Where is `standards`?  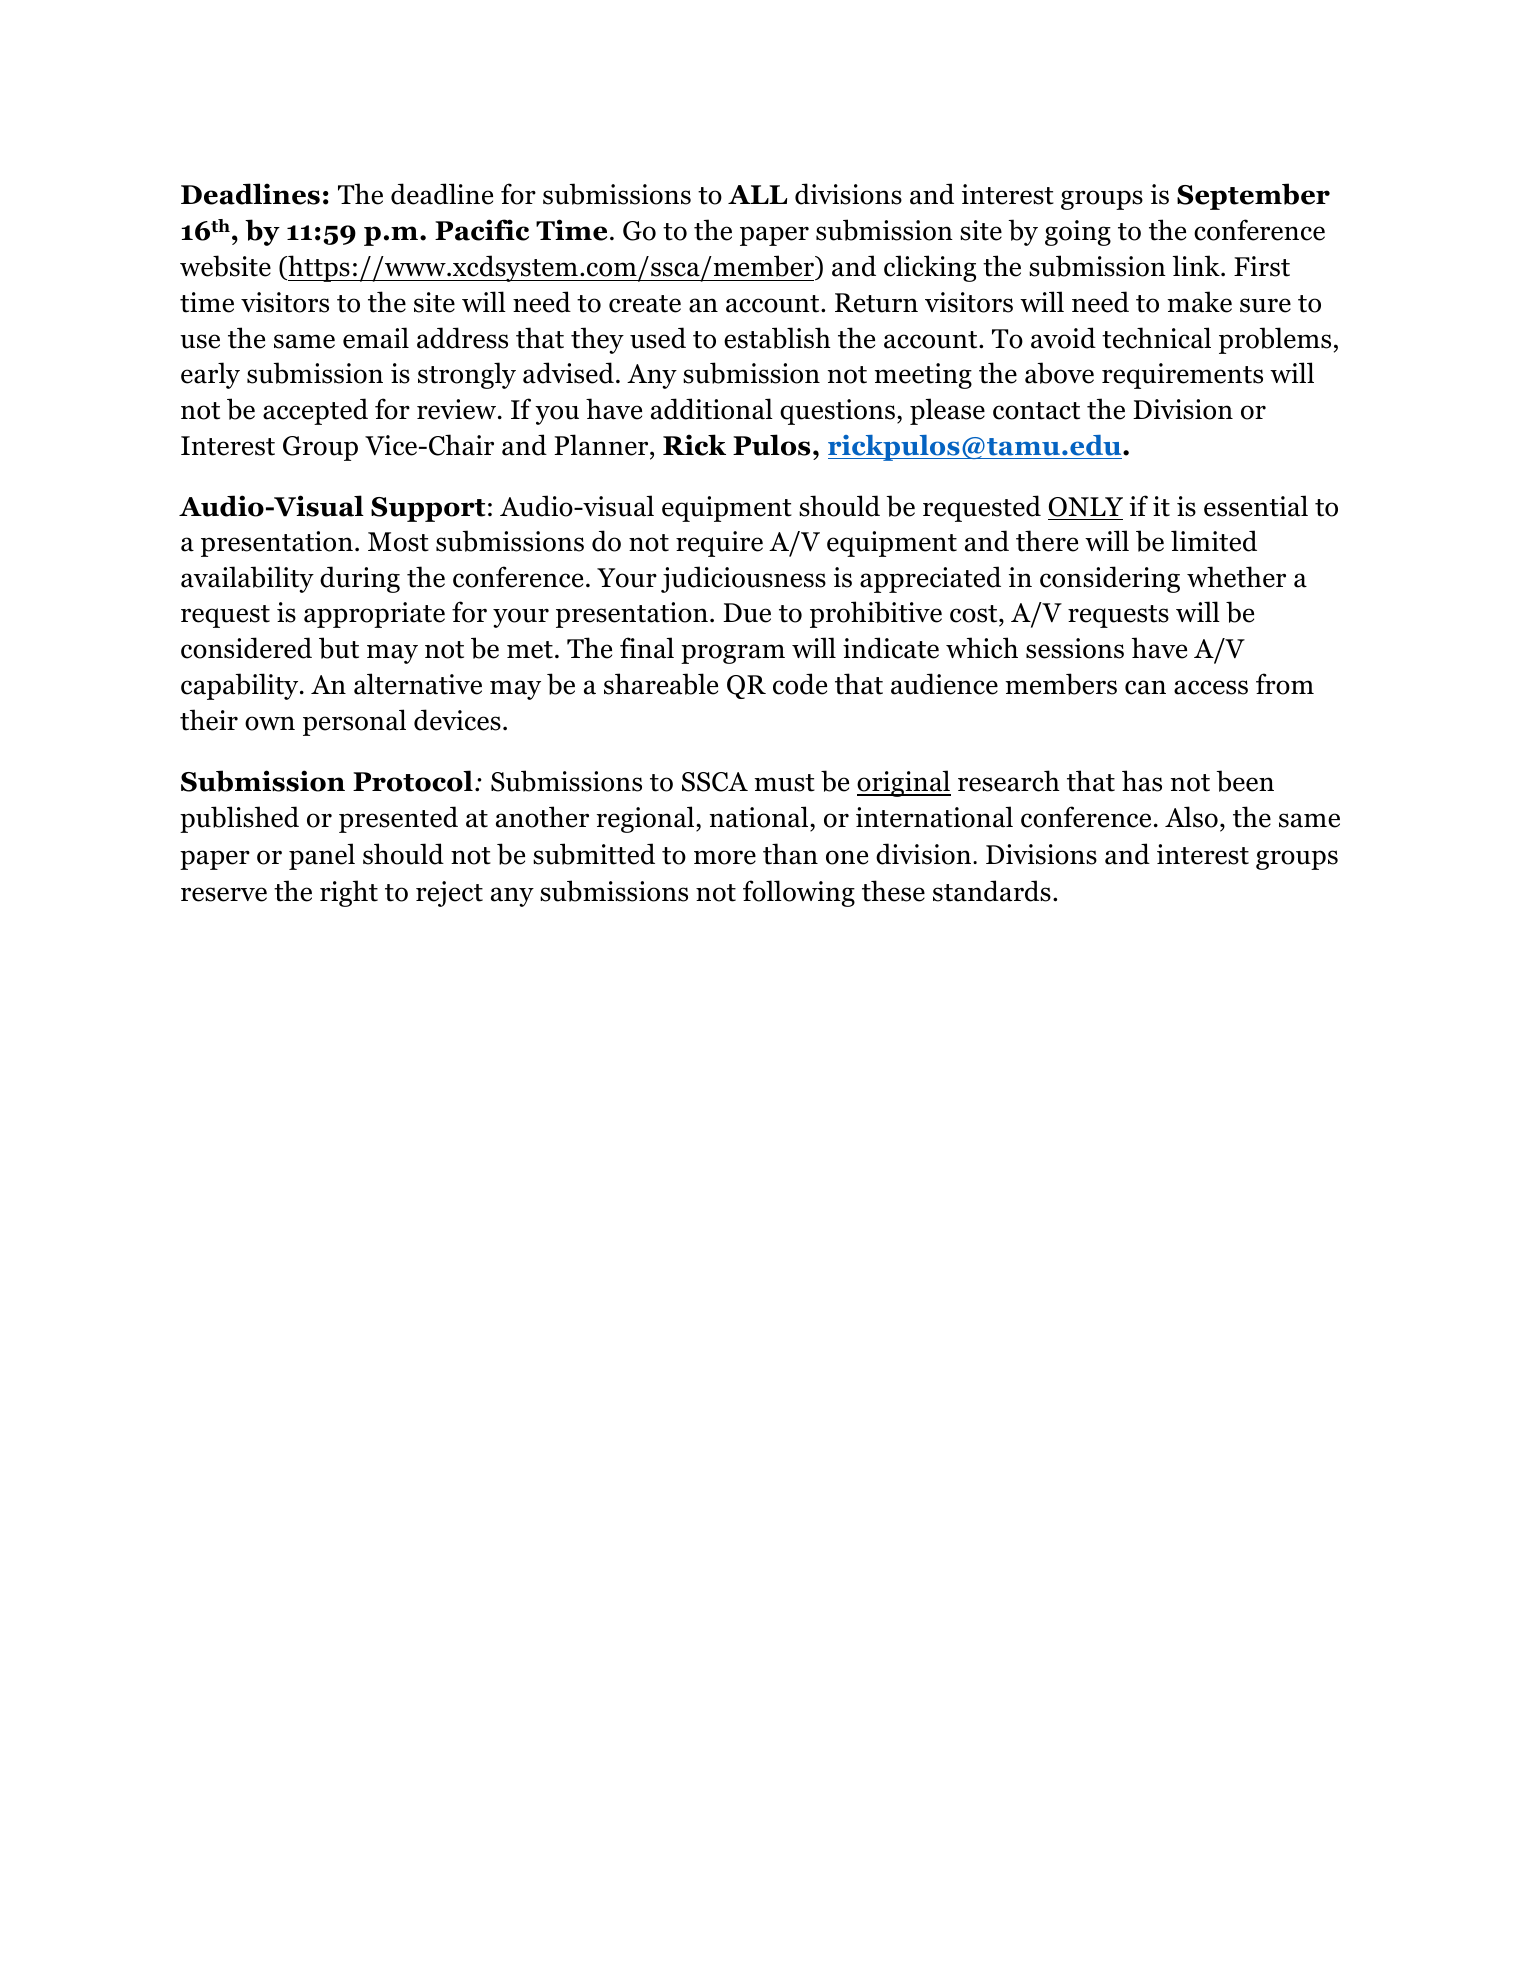
standards is located at coordinates (992, 891).
